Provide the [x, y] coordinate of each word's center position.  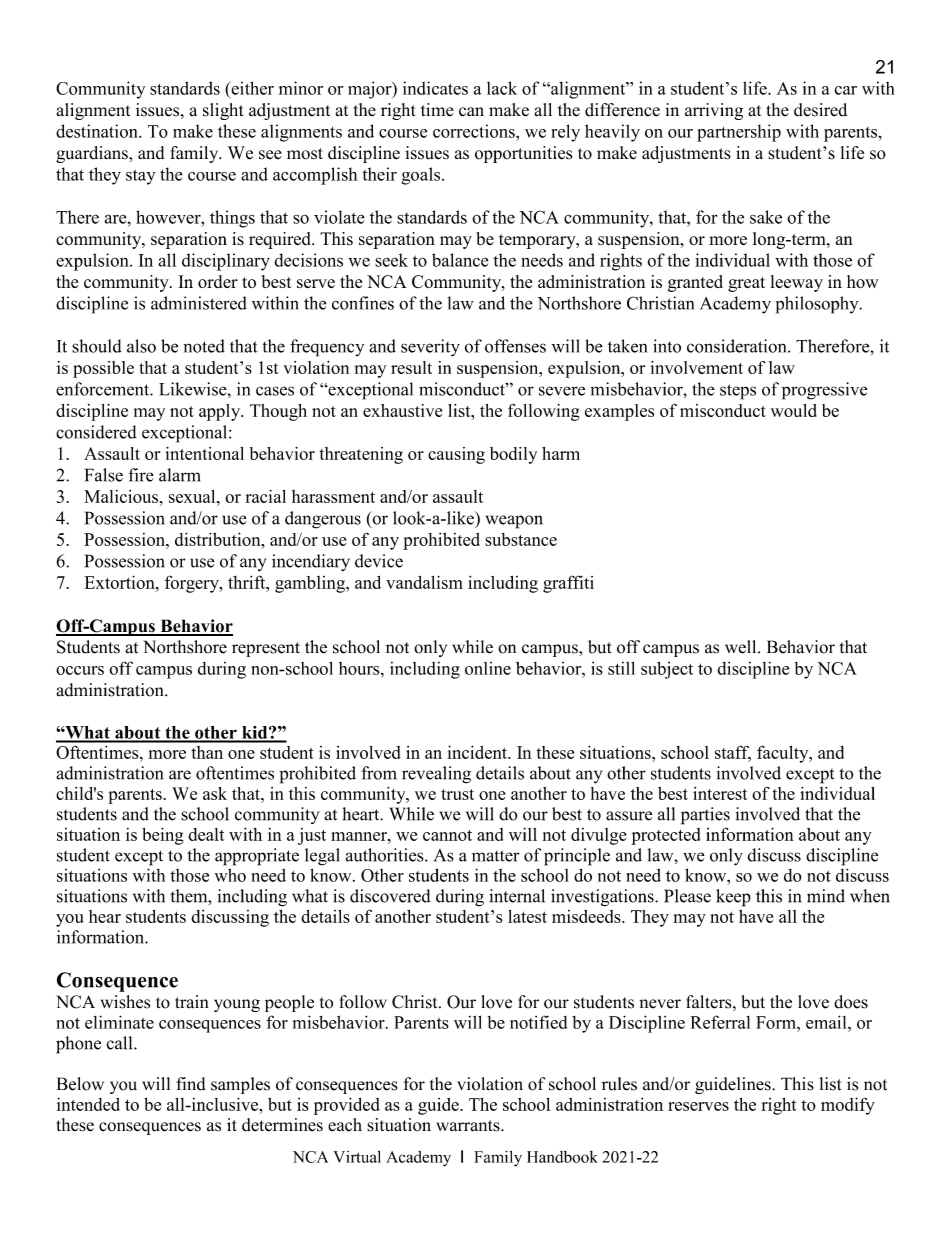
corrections [475, 131]
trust [457, 794]
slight [223, 111]
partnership [739, 133]
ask [215, 793]
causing [456, 455]
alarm [180, 475]
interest [720, 793]
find [191, 1084]
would [794, 410]
